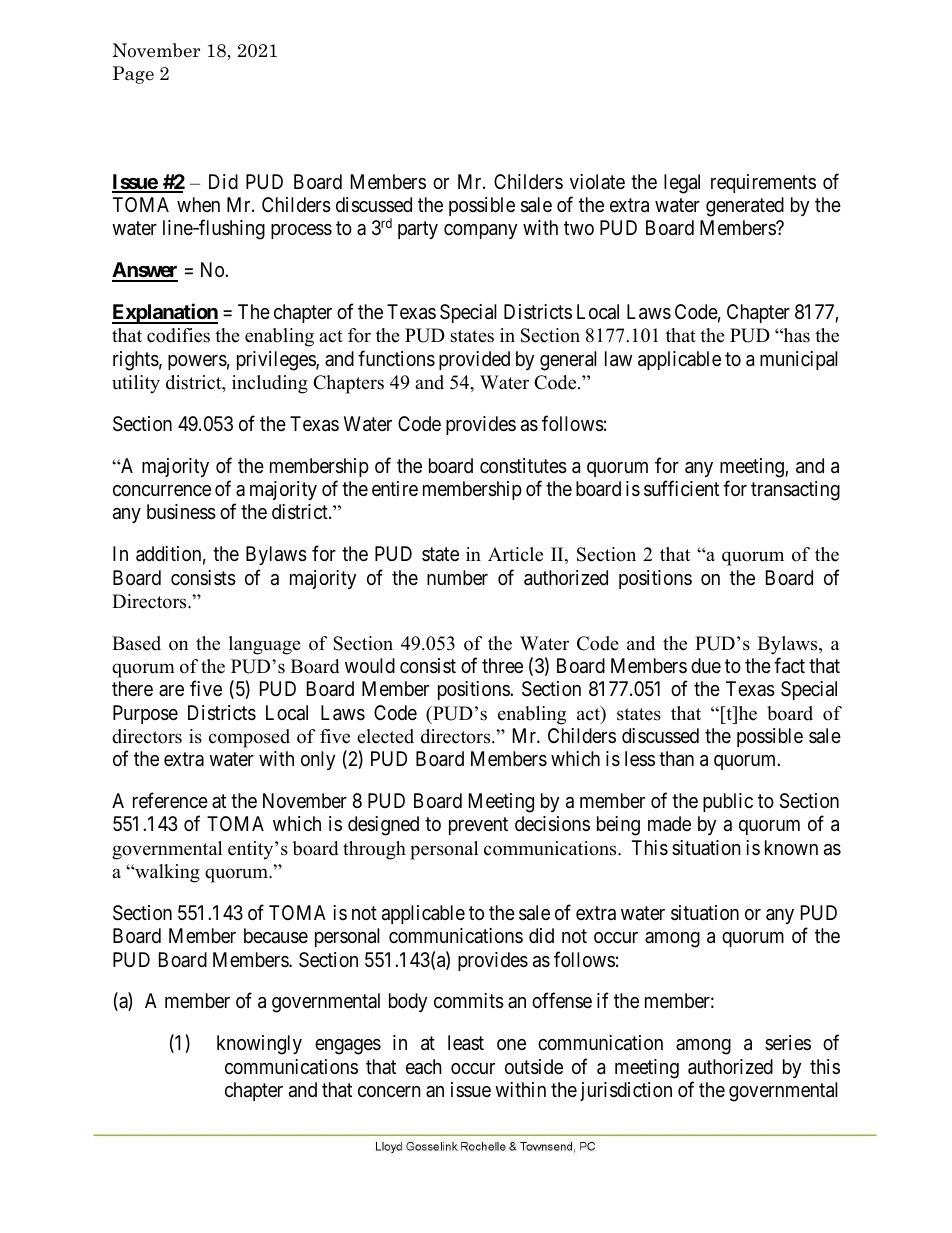  Describe the element at coordinates (466, 1043) in the image. I see `least` at that location.
